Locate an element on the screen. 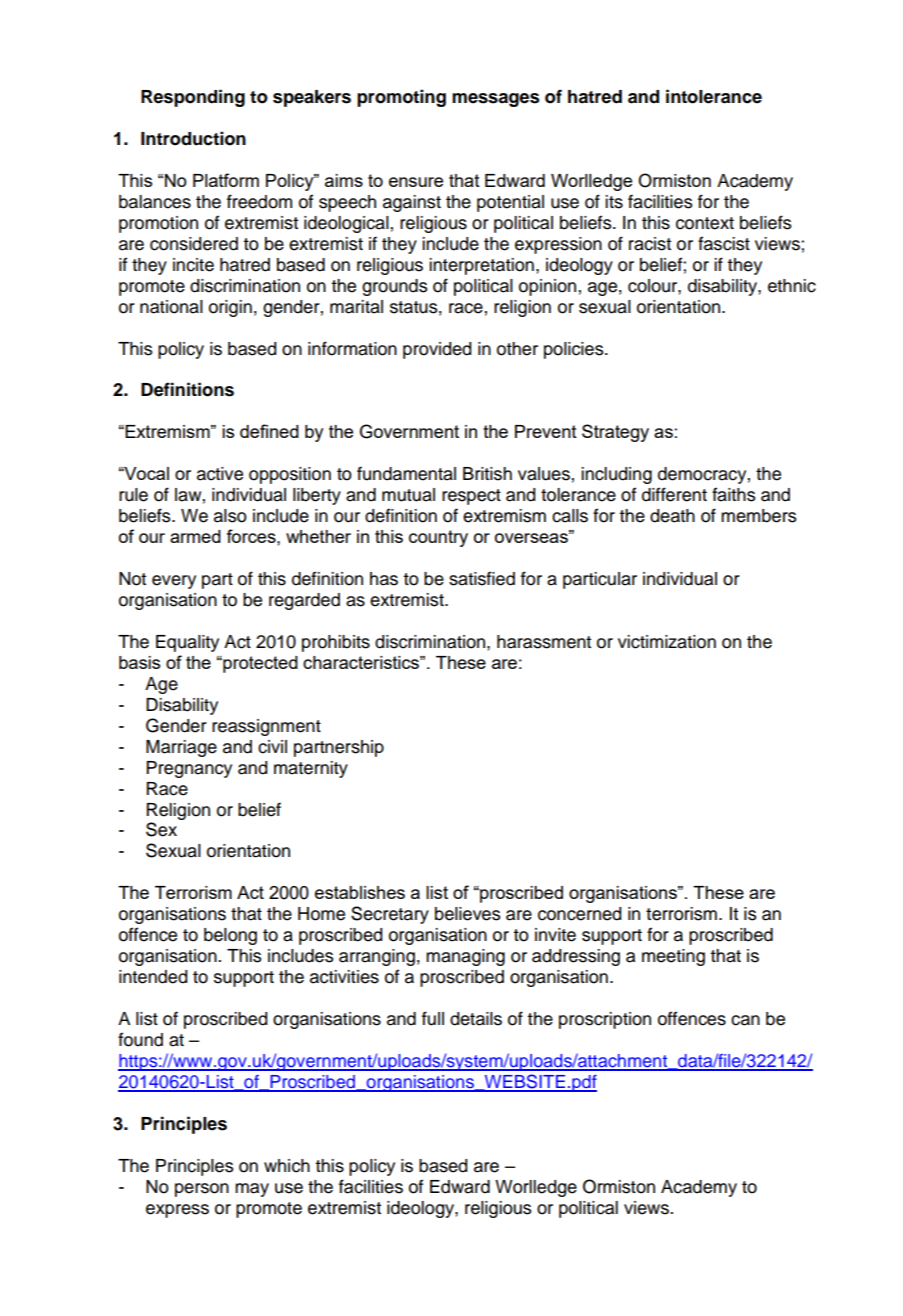 The image size is (903, 1316). context is located at coordinates (705, 223).
